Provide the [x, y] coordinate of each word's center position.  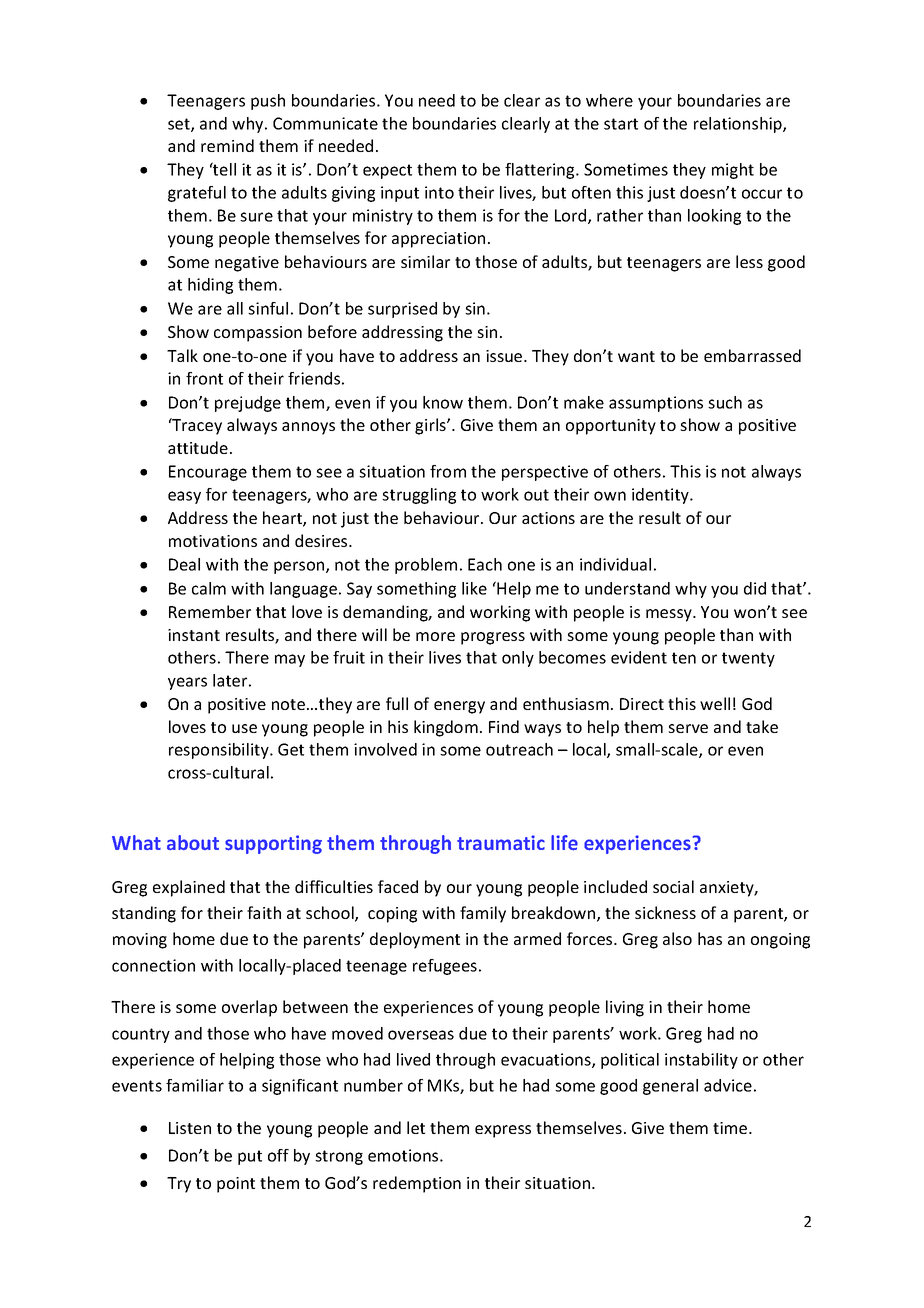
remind [227, 145]
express [503, 1131]
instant [194, 635]
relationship [739, 125]
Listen [190, 1128]
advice [728, 1085]
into [439, 192]
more [435, 636]
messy [670, 615]
